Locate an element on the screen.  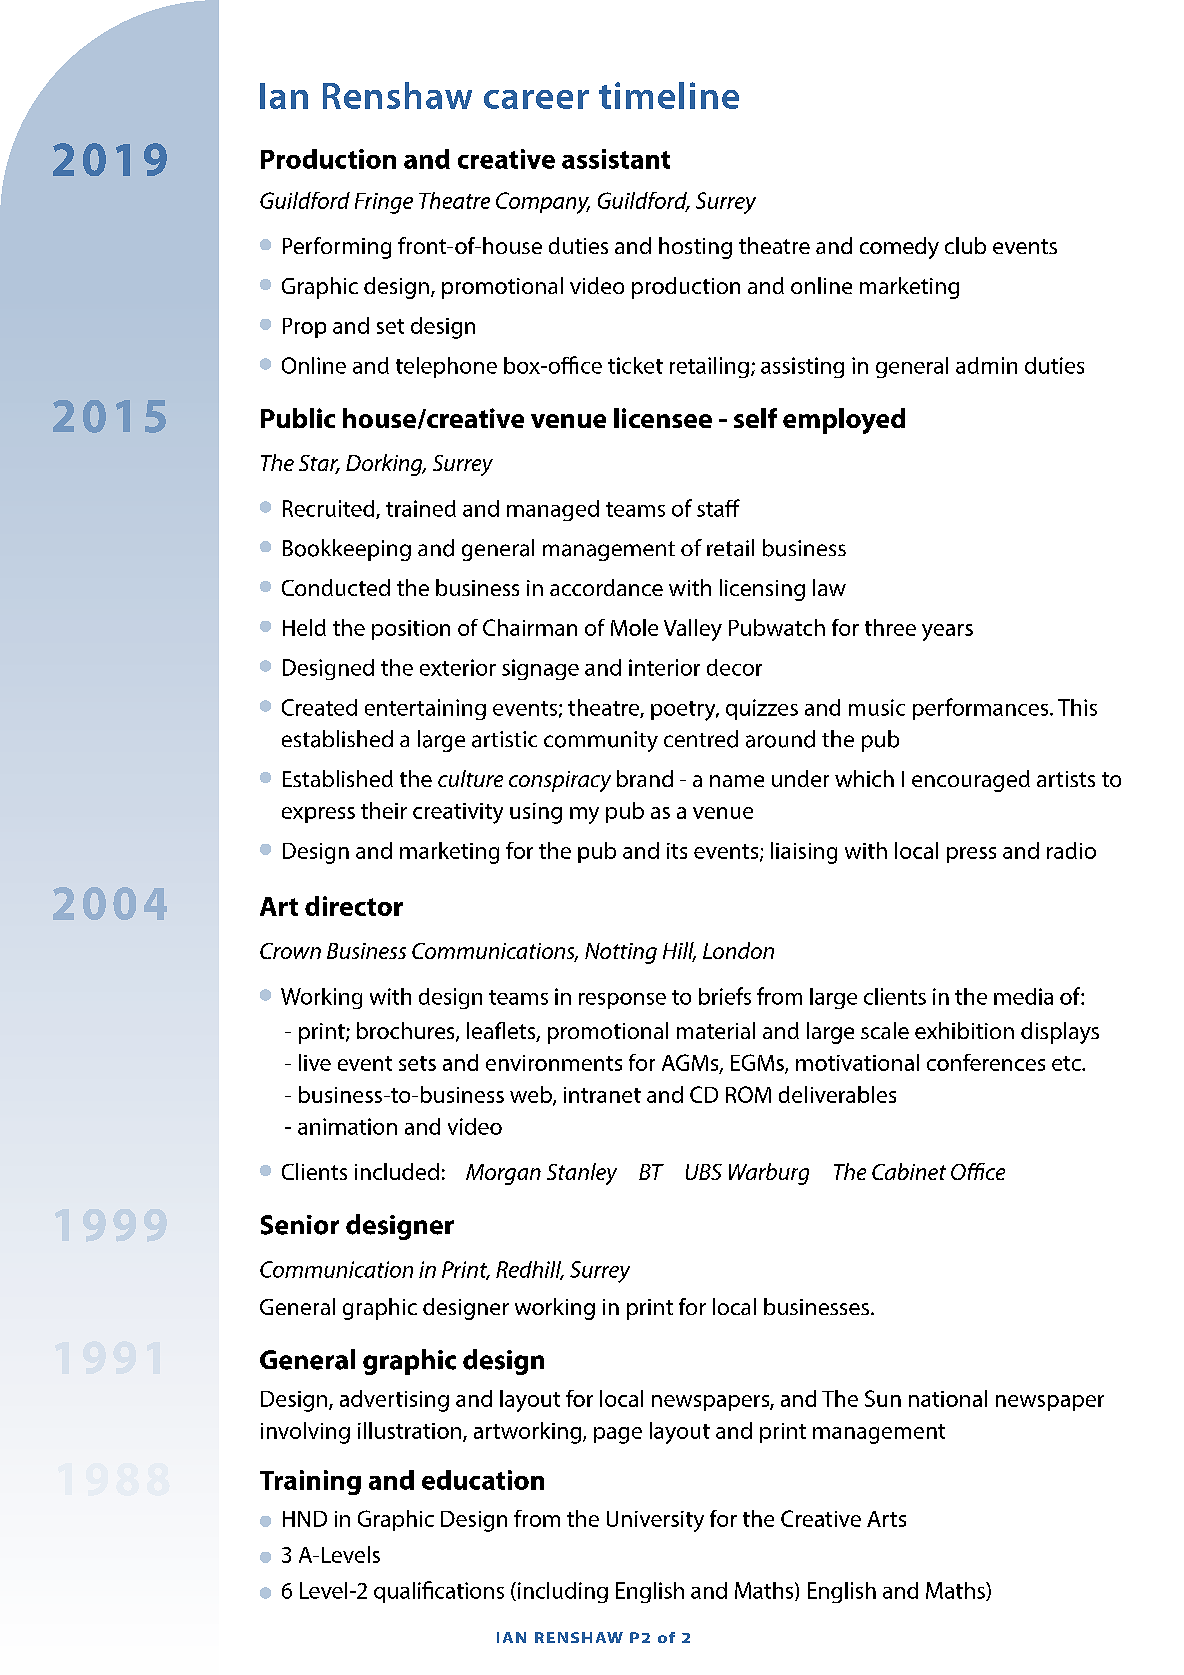
sets is located at coordinates (417, 1063).
